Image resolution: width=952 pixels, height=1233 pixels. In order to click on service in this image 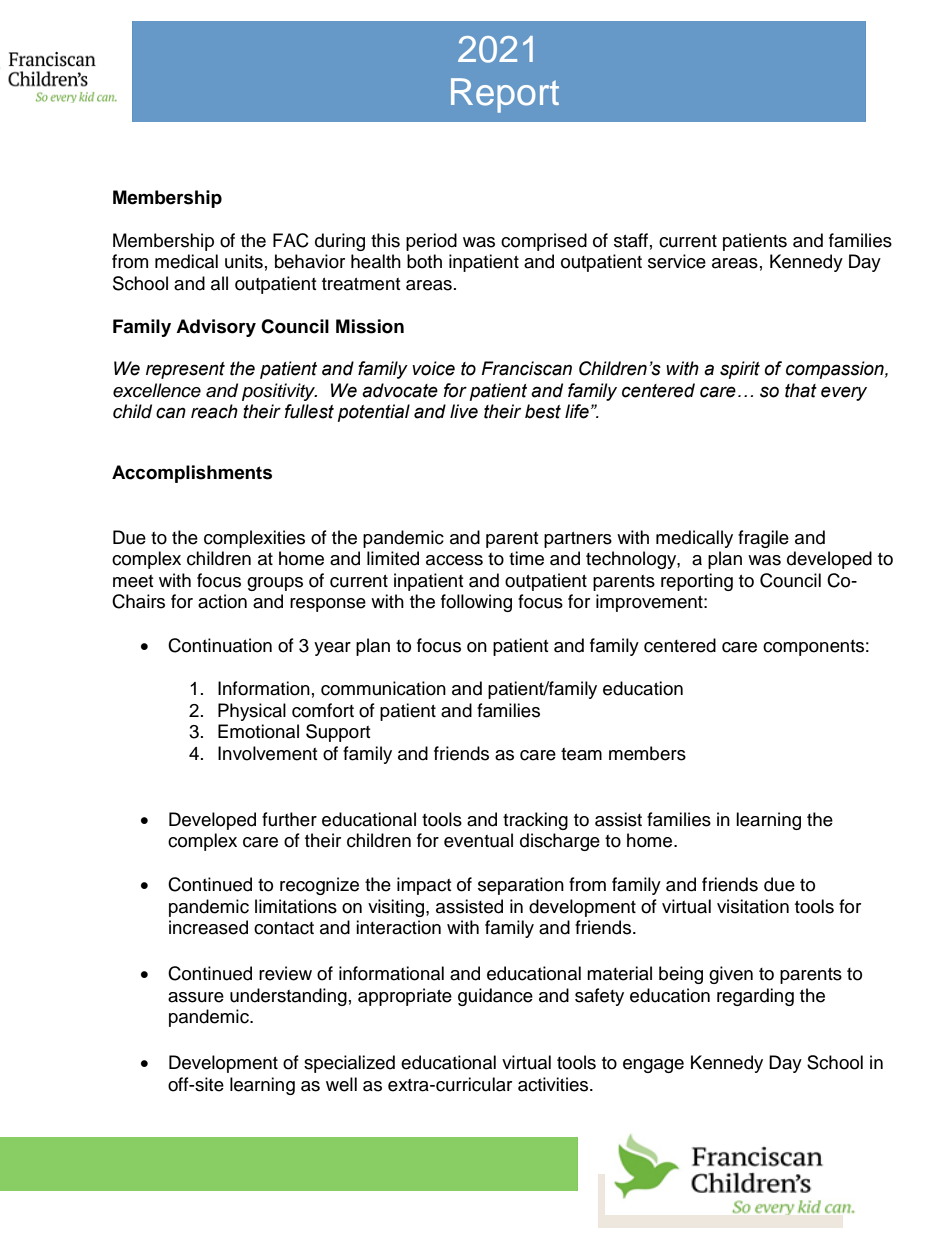, I will do `click(677, 261)`.
